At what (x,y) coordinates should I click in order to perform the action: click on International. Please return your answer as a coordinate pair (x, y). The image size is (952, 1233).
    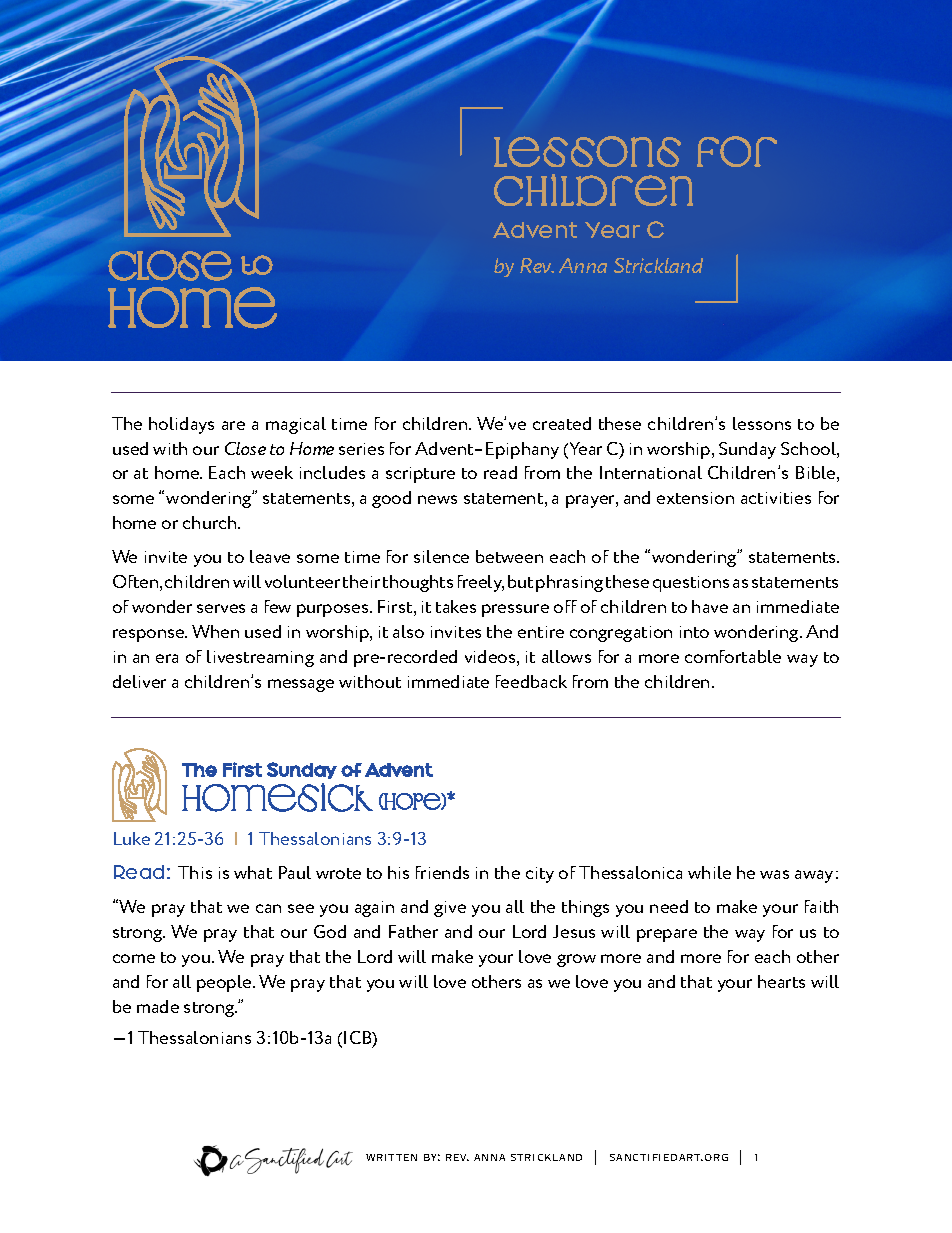
    Looking at the image, I should click on (651, 472).
